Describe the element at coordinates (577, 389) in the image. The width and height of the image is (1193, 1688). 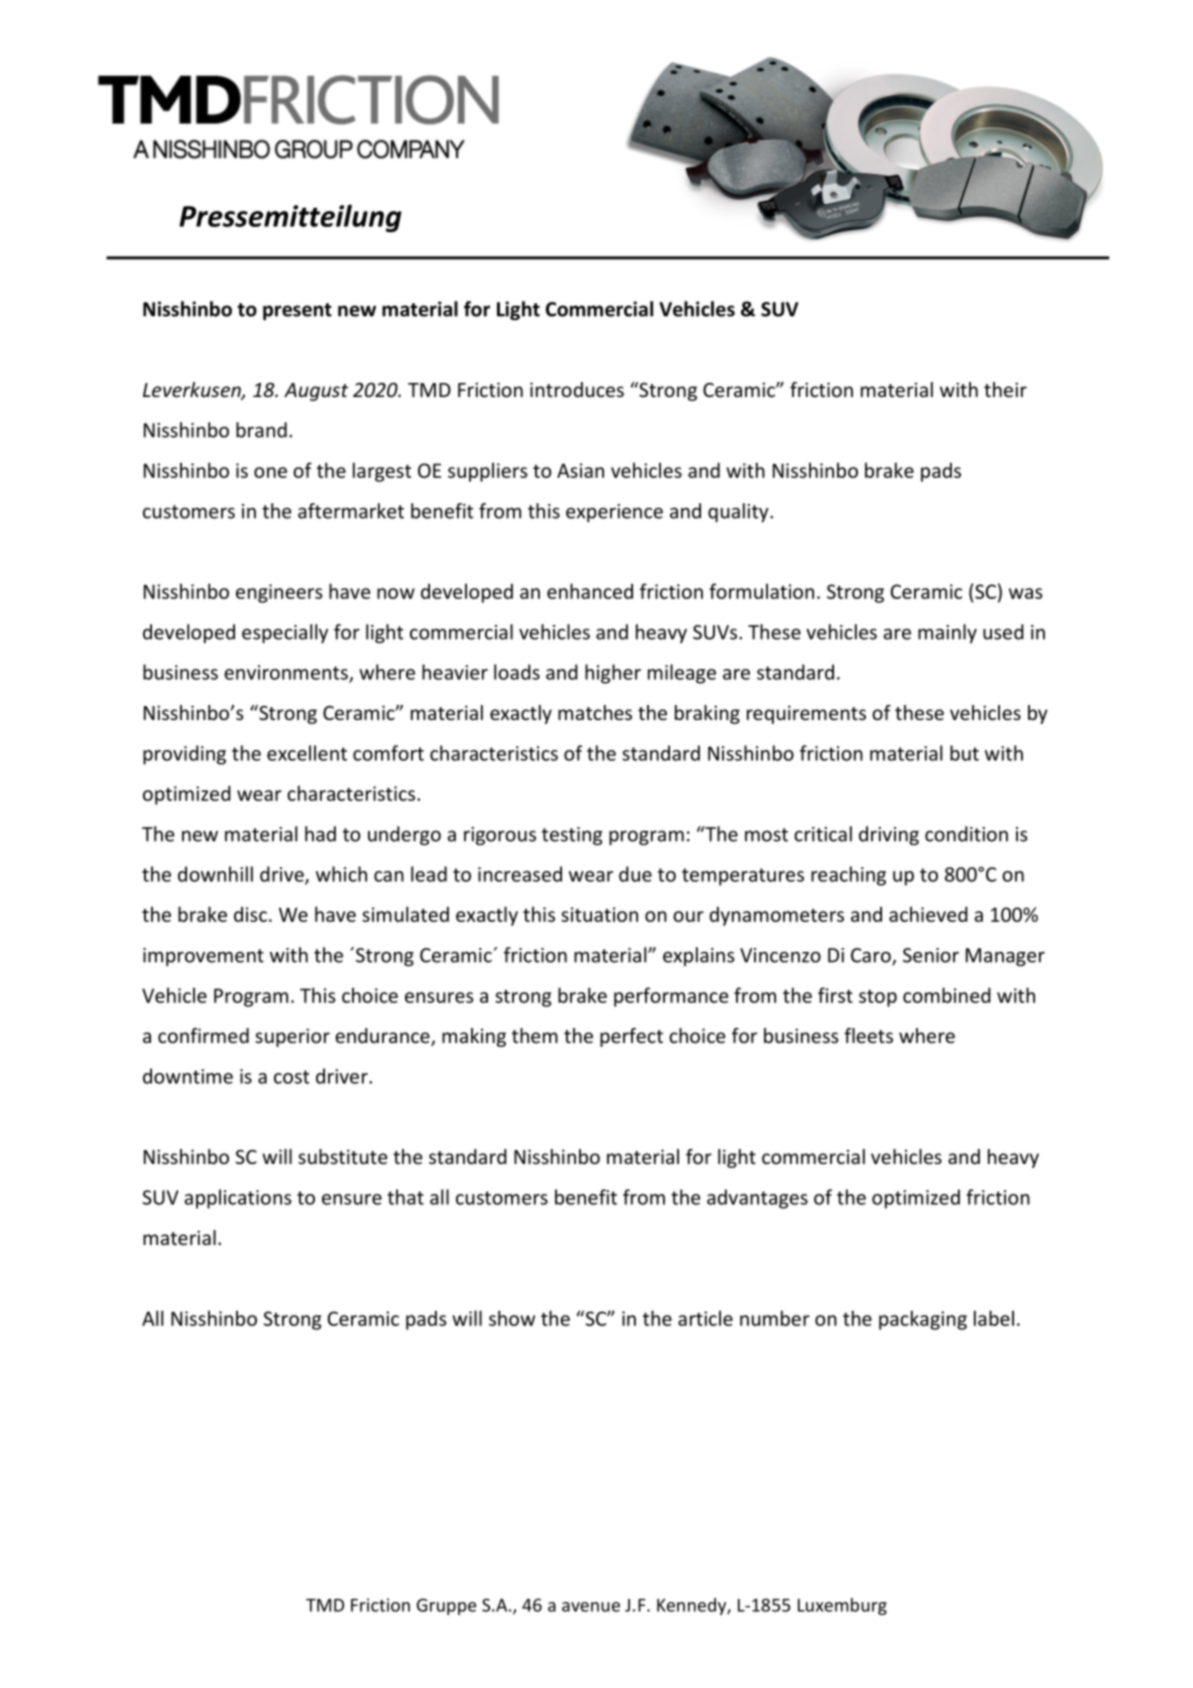
I see `introduces` at that location.
